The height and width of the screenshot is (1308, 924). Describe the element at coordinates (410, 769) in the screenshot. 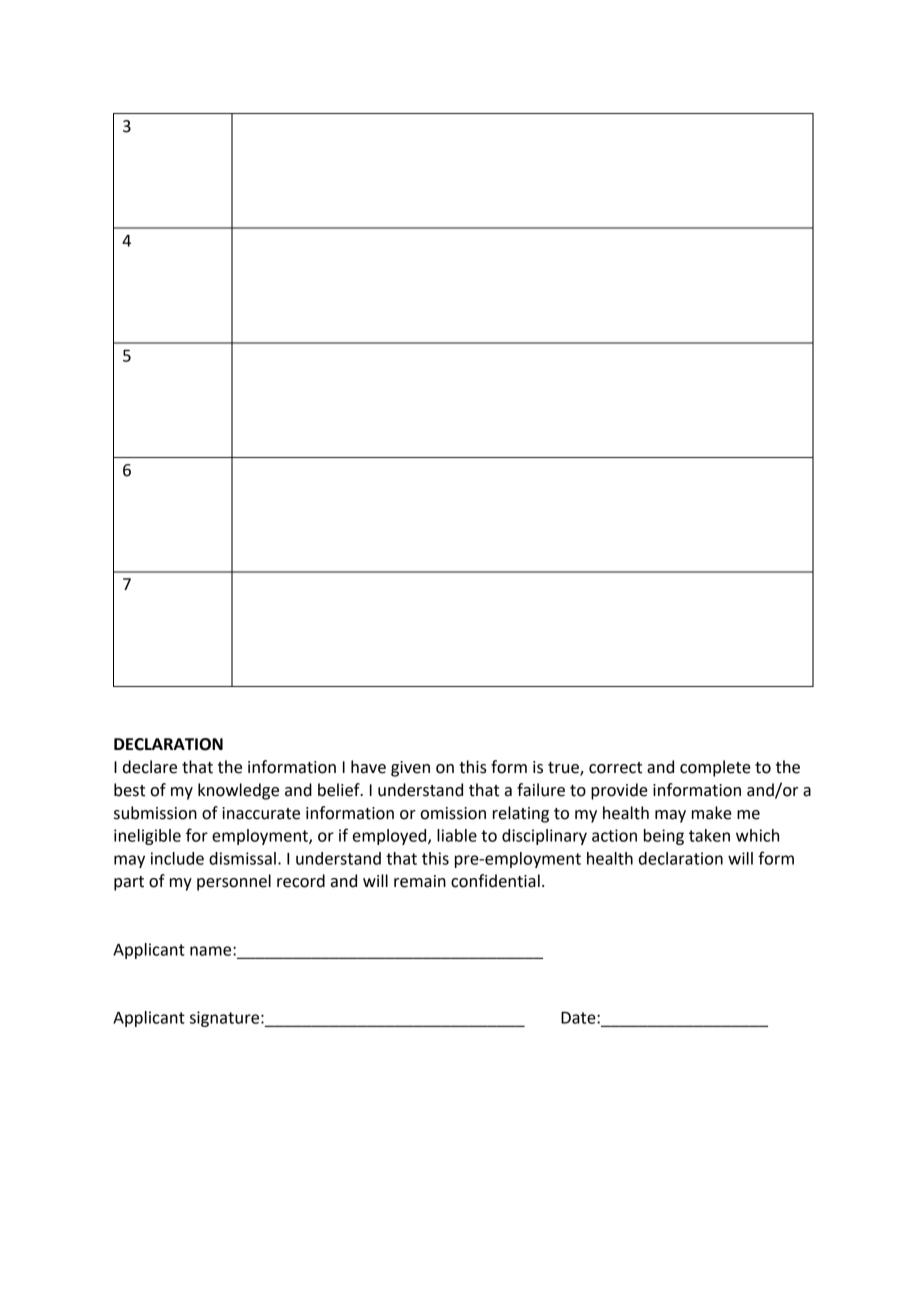

I see `given` at that location.
